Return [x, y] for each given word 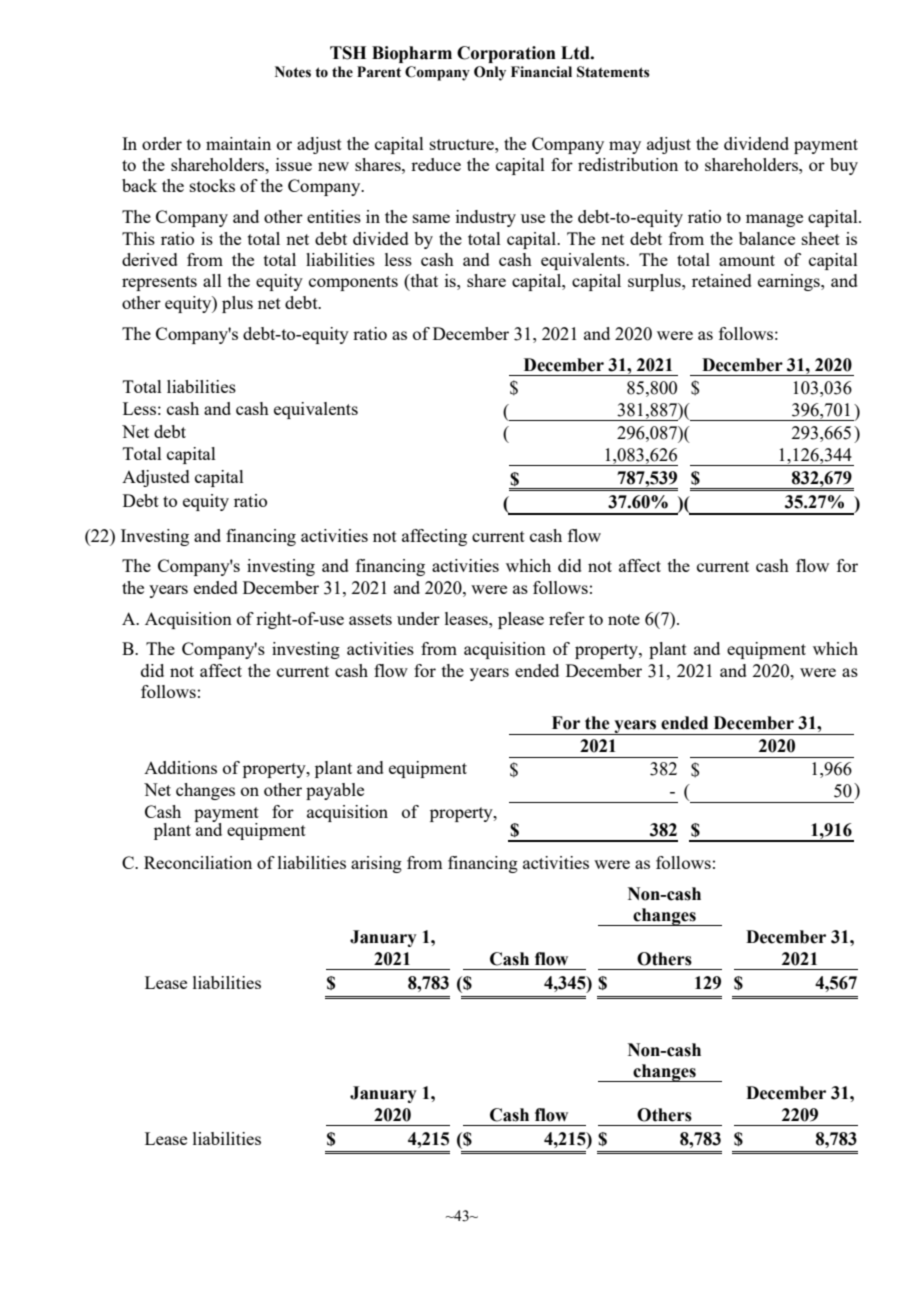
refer [567, 618]
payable [335, 791]
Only [490, 73]
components [353, 283]
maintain [238, 143]
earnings [790, 282]
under [418, 618]
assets [370, 619]
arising [376, 864]
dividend [756, 143]
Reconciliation [198, 862]
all [212, 280]
